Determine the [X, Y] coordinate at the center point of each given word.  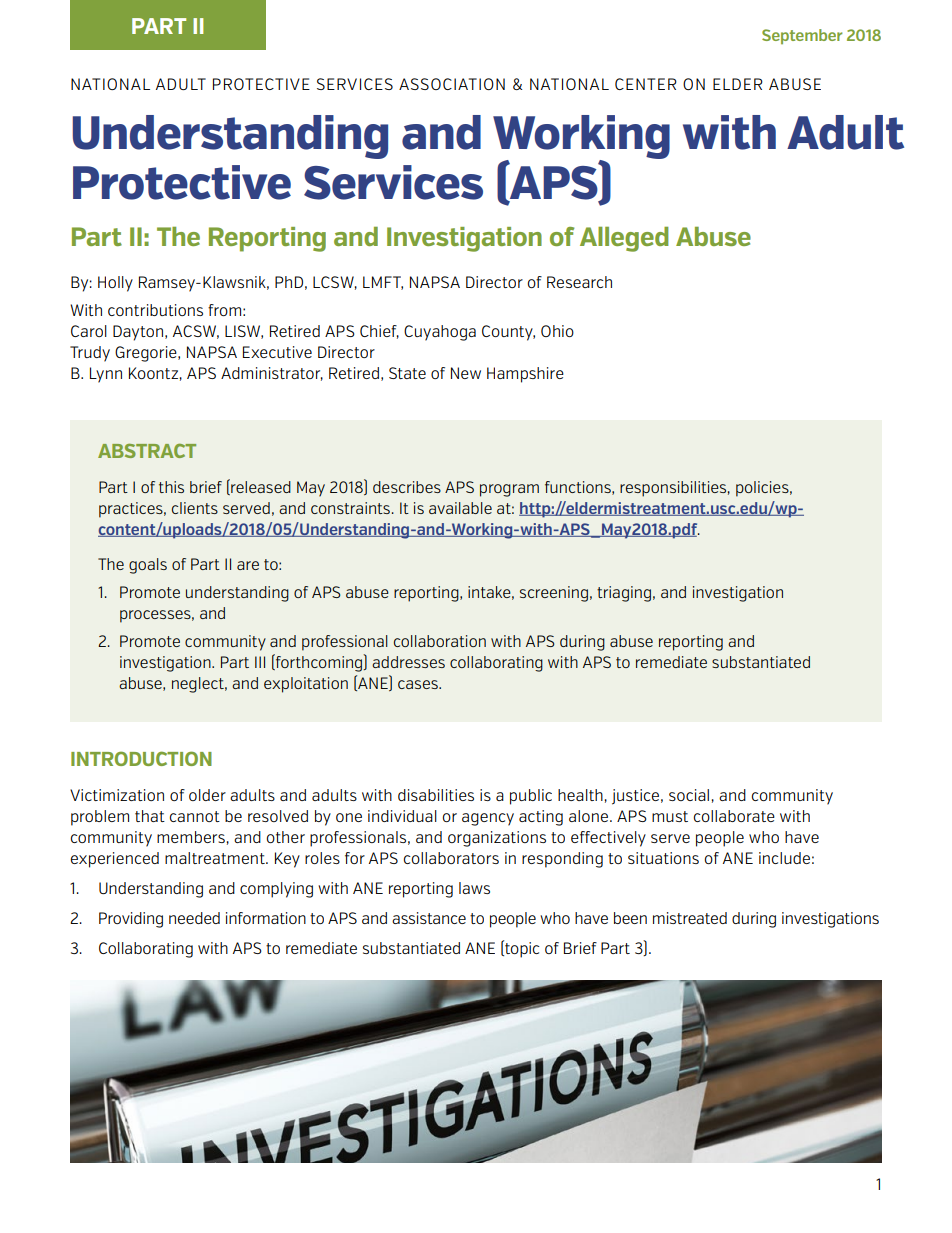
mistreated [690, 918]
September [802, 36]
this [171, 487]
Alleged [624, 239]
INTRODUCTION [141, 758]
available [460, 508]
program [509, 490]
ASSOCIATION [452, 84]
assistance [429, 918]
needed [194, 918]
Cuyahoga [440, 333]
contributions [155, 310]
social [689, 795]
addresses [408, 662]
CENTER [646, 84]
